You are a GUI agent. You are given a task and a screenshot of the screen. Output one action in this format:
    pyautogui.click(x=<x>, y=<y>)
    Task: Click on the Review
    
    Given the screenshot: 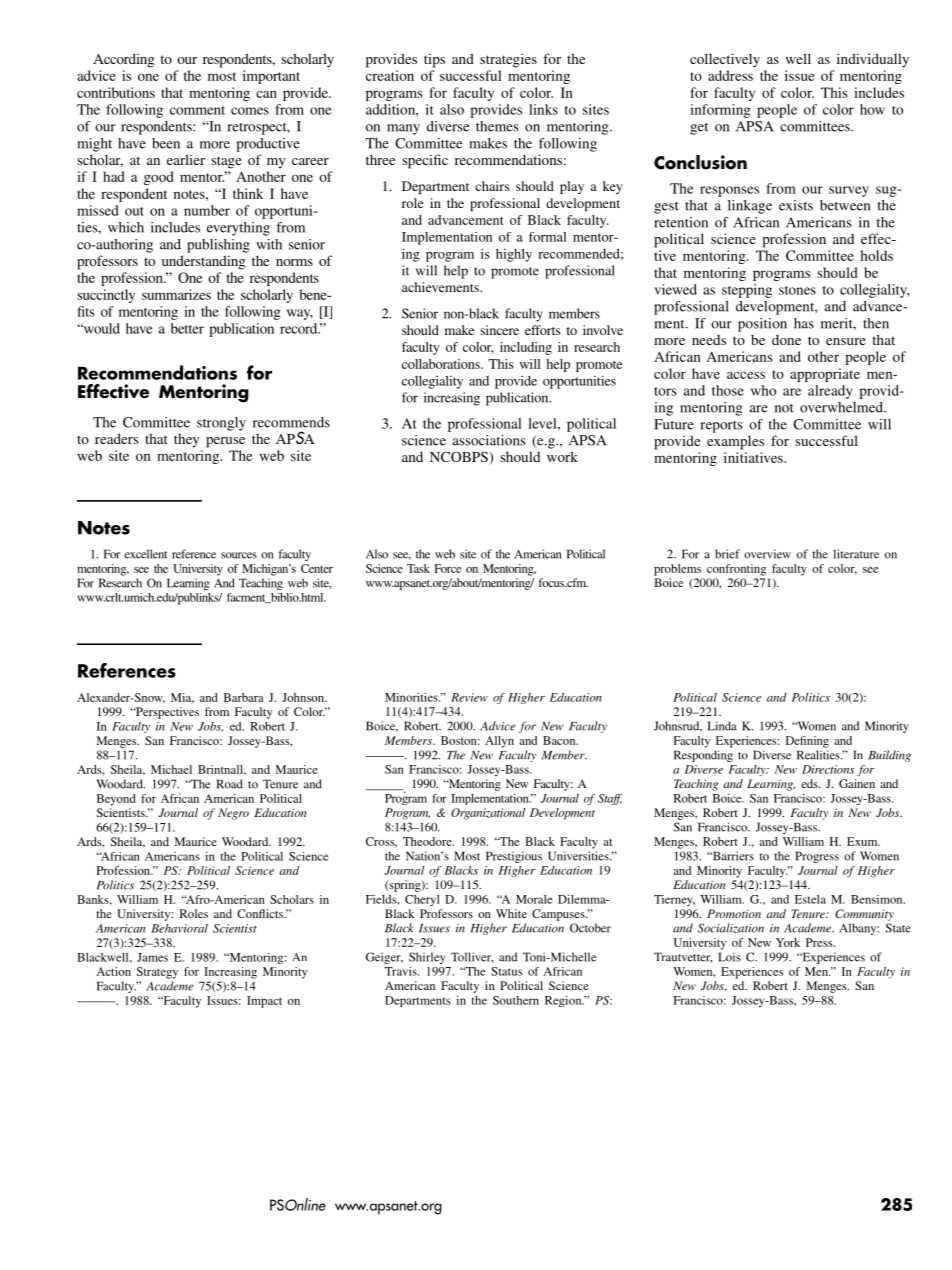 What is the action you would take?
    pyautogui.click(x=469, y=697)
